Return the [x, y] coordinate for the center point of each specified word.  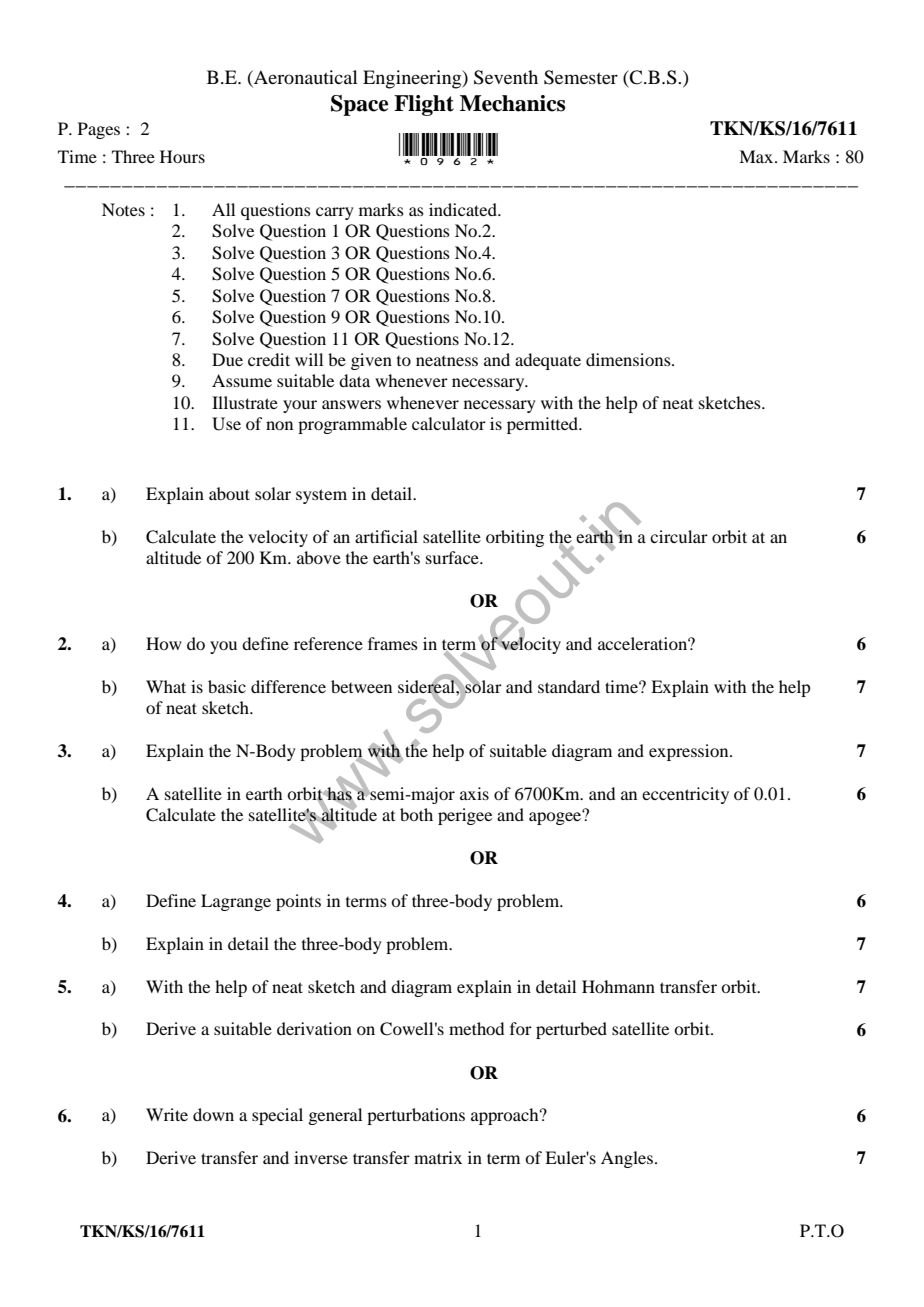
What [166, 686]
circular [679, 536]
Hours [182, 156]
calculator [449, 423]
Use [226, 424]
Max [757, 156]
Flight [424, 105]
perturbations [416, 1116]
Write [167, 1114]
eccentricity [685, 795]
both [416, 814]
